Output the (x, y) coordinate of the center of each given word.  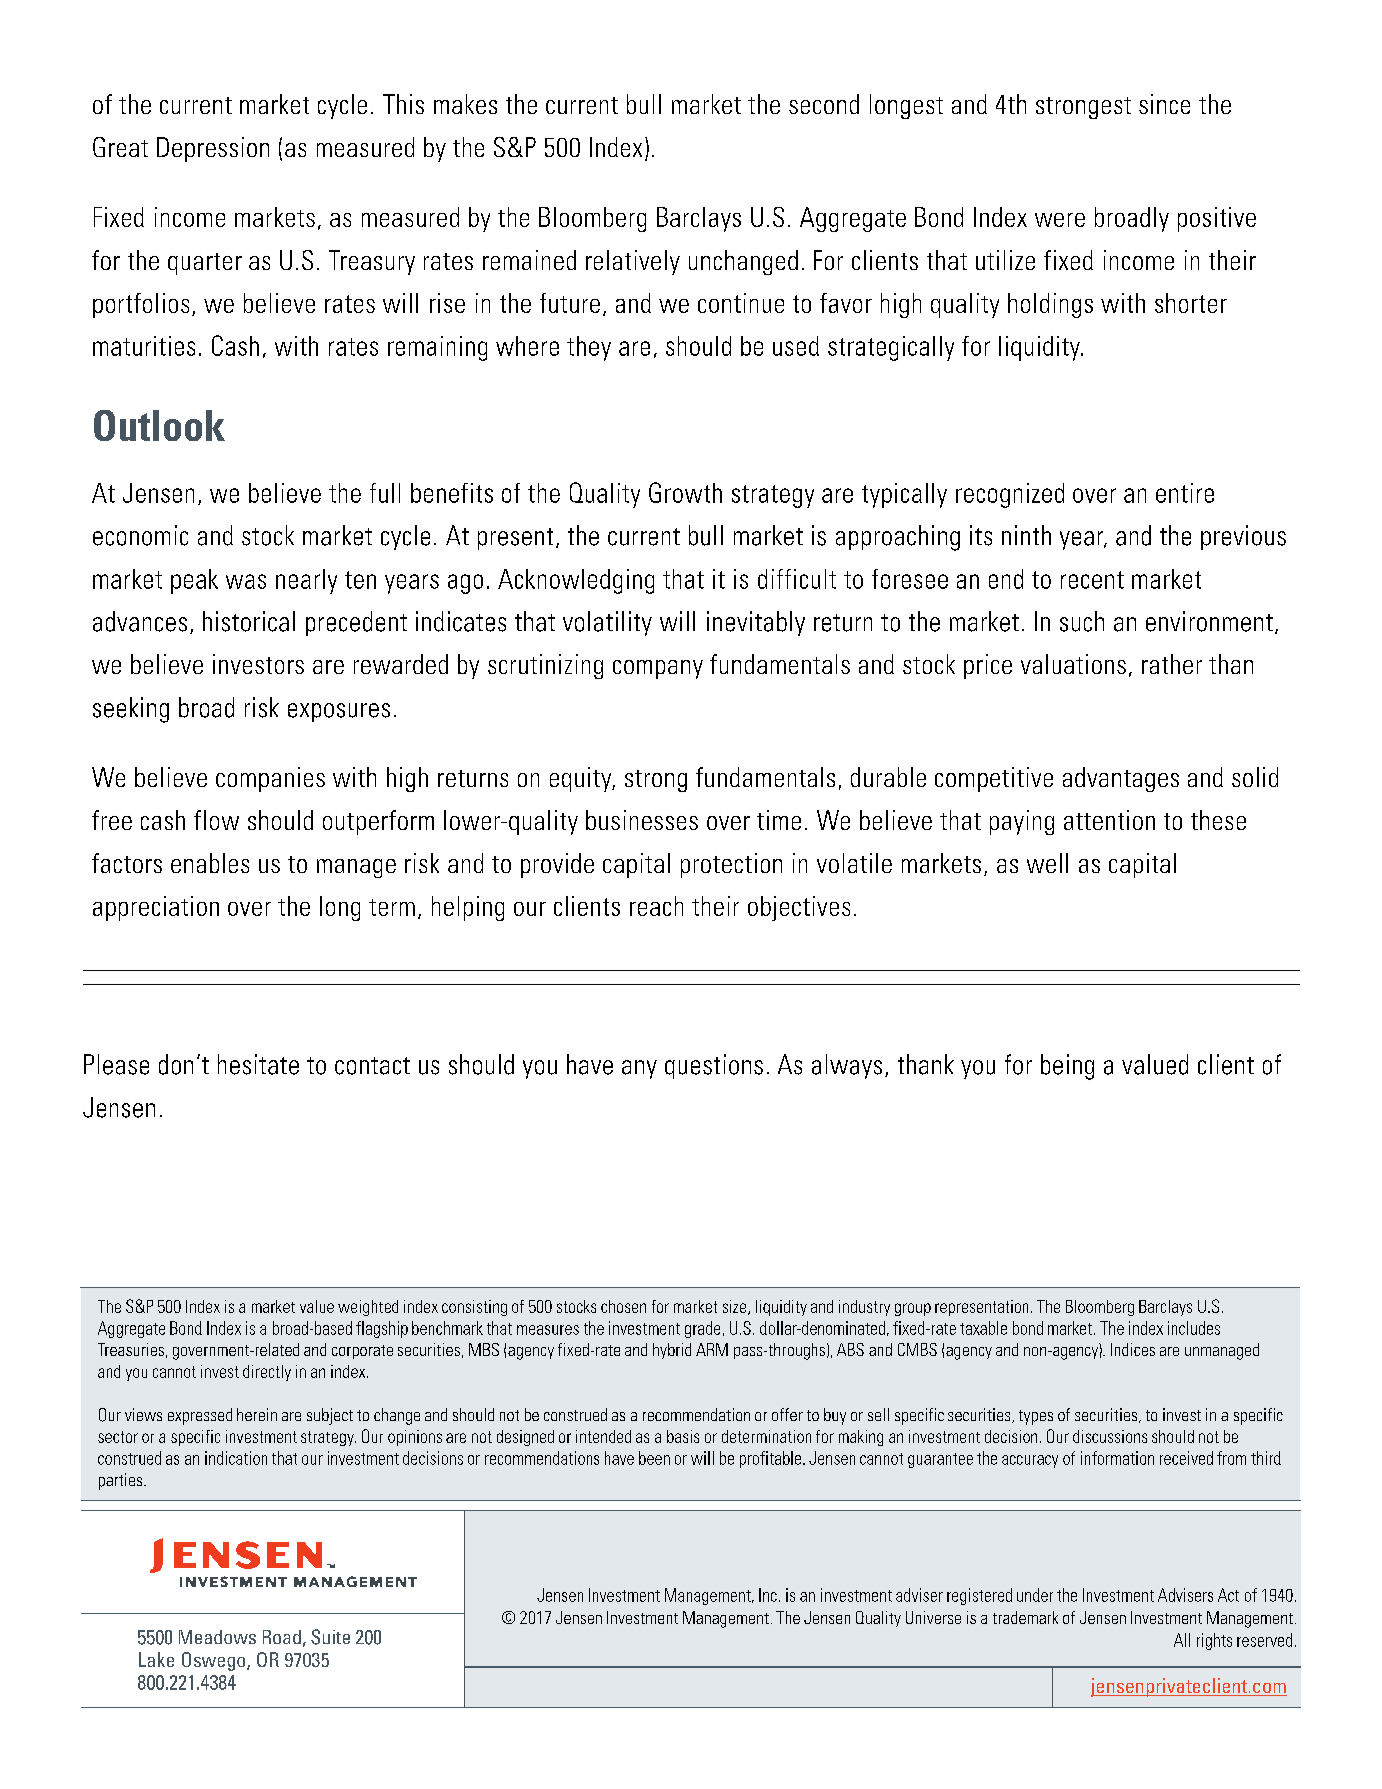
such (1082, 621)
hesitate (258, 1064)
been (654, 1458)
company (658, 669)
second (824, 104)
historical (249, 621)
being (1067, 1067)
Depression (213, 149)
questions (714, 1066)
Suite (330, 1637)
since (1164, 104)
